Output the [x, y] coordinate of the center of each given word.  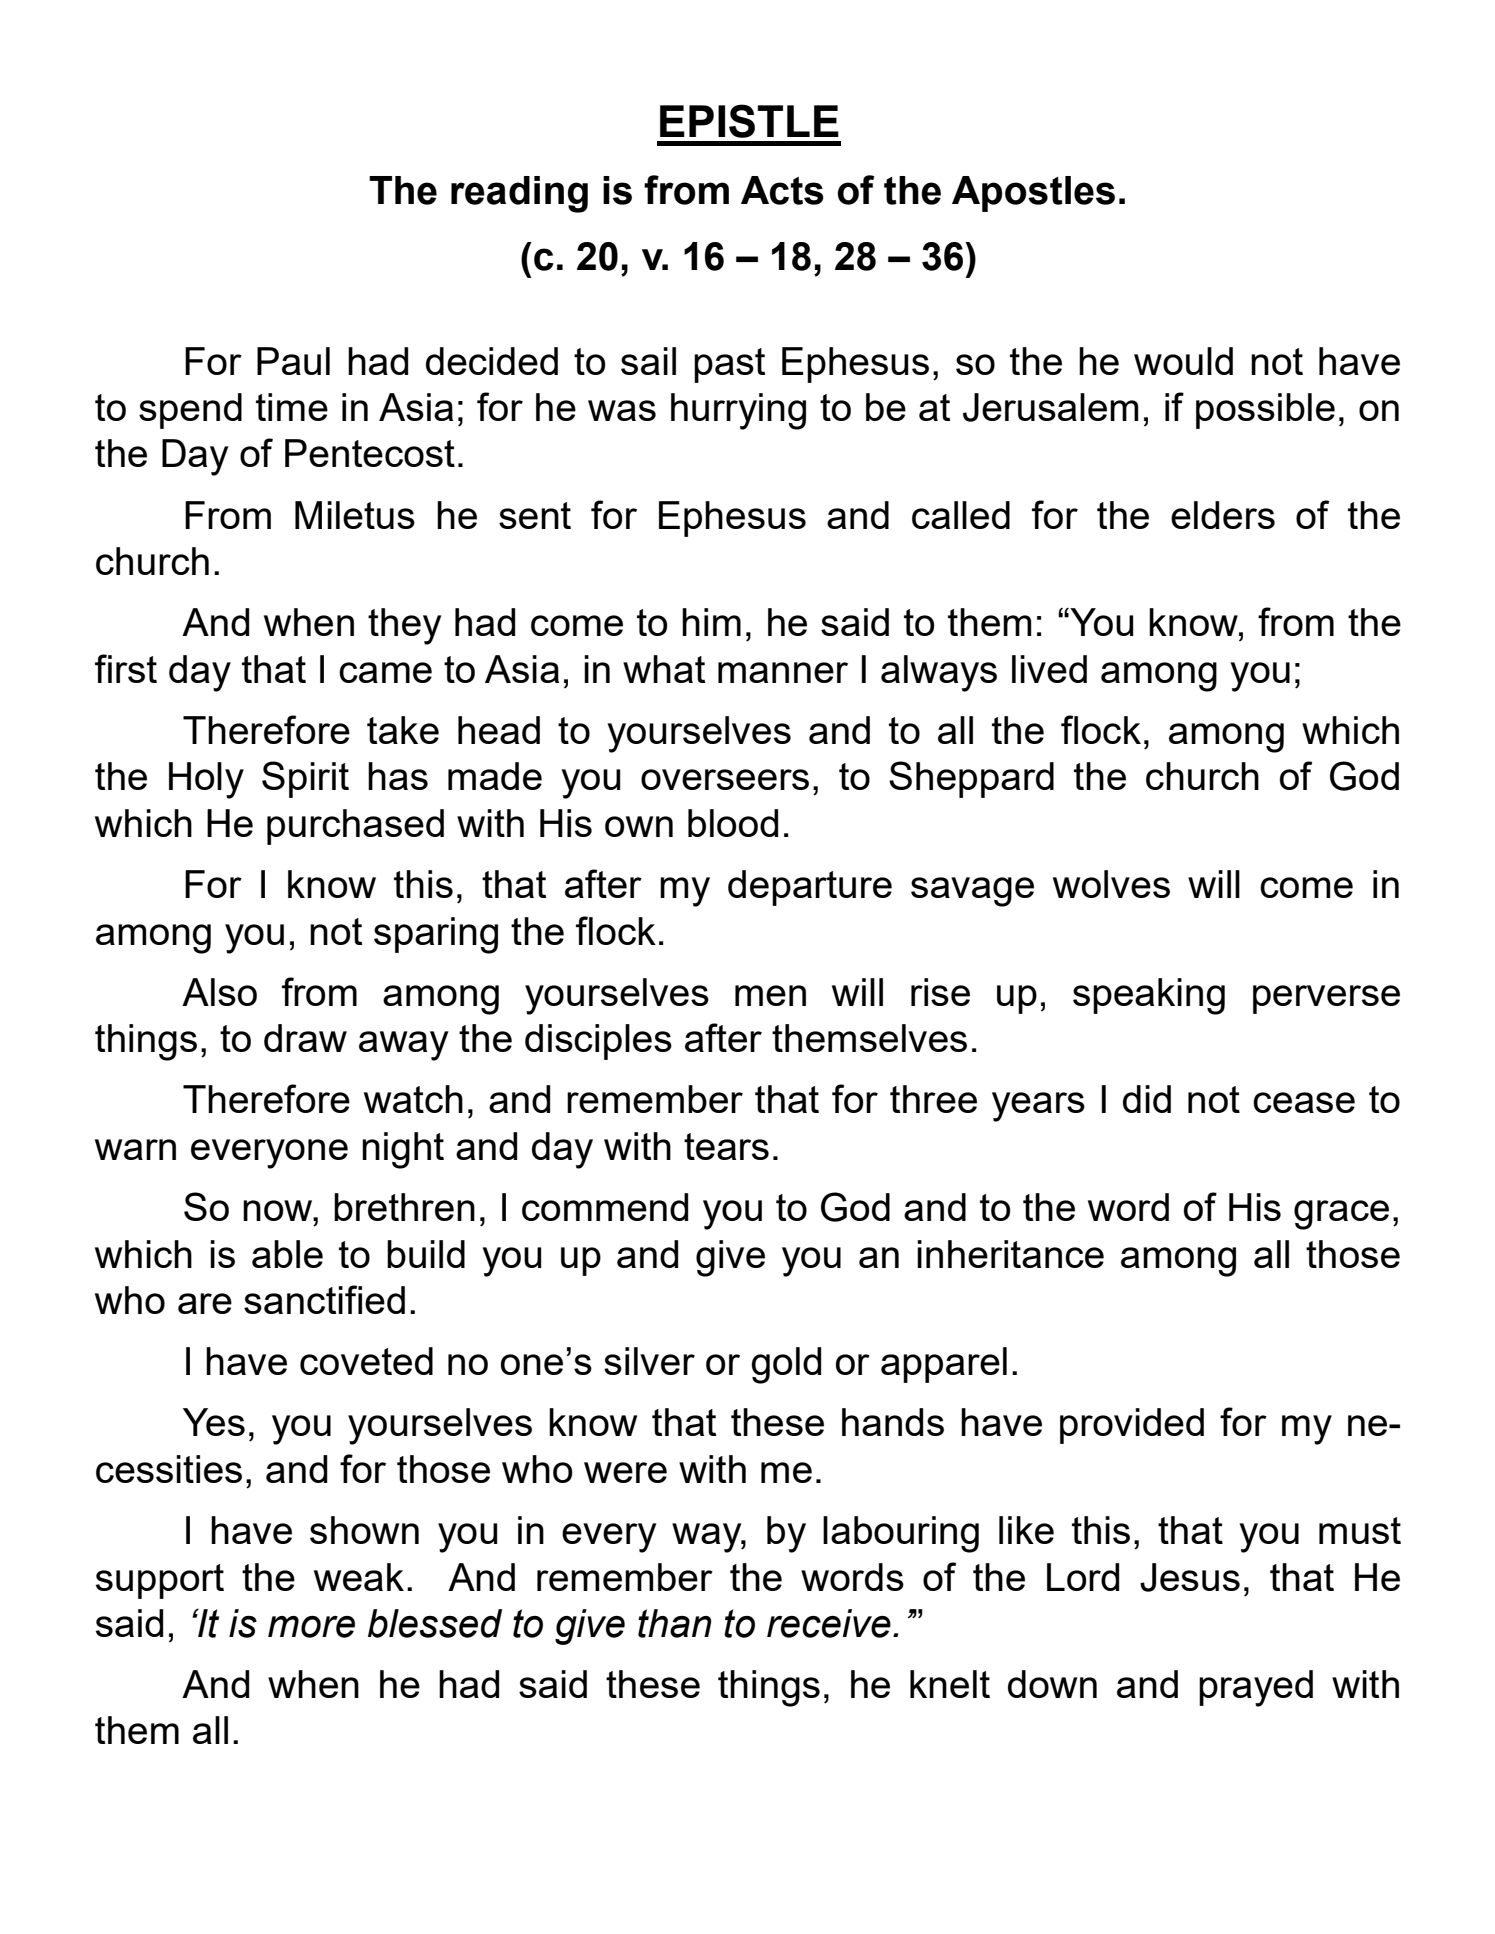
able [287, 1254]
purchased [355, 827]
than [675, 1623]
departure [810, 888]
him [711, 622]
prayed [1256, 1688]
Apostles [1033, 194]
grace [1341, 1215]
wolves [1111, 884]
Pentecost [370, 453]
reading [519, 194]
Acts [782, 190]
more [311, 1627]
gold [786, 1365]
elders [1223, 515]
